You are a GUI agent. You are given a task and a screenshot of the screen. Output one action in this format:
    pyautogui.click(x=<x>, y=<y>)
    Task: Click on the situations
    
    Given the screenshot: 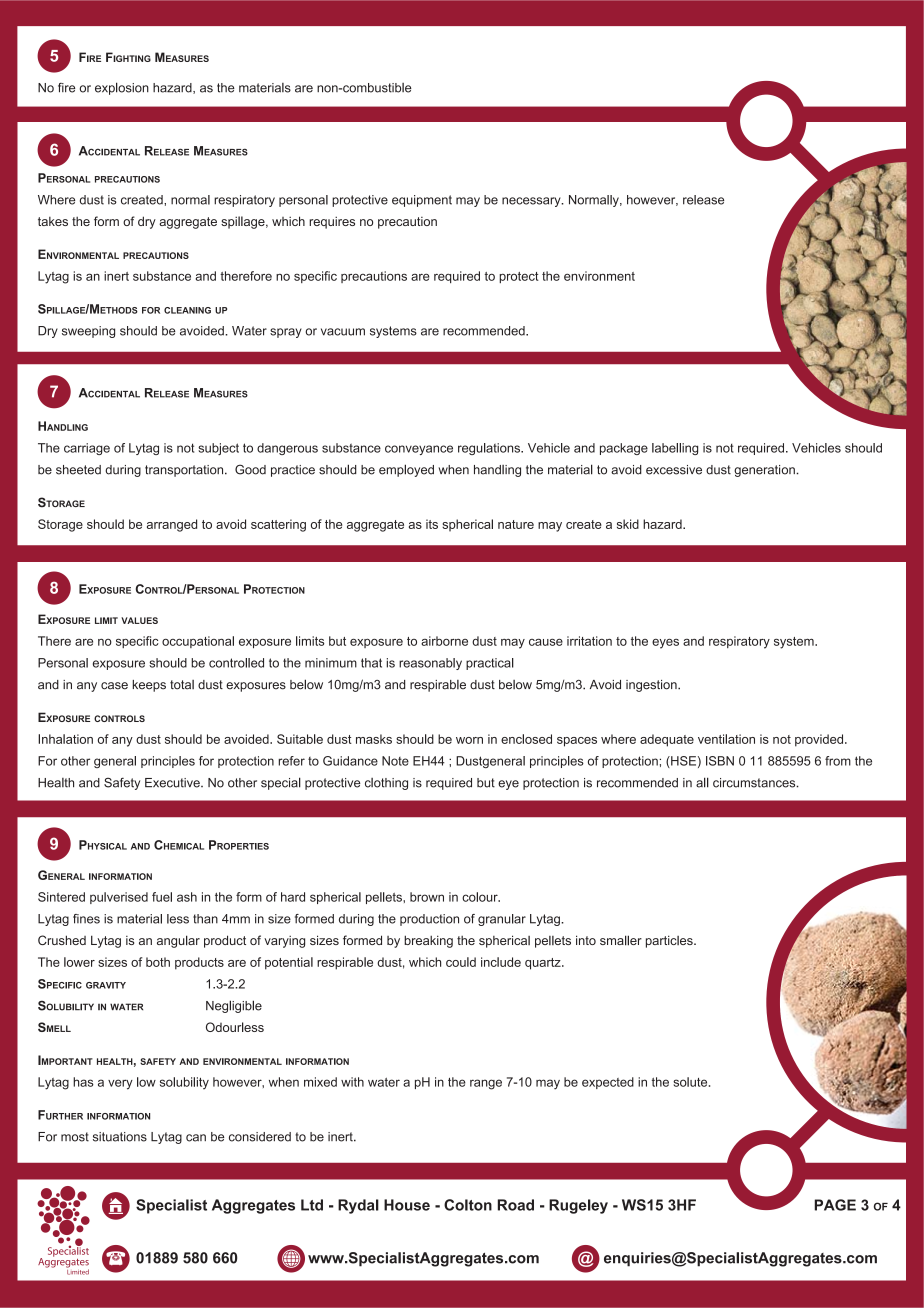 What is the action you would take?
    pyautogui.click(x=120, y=1137)
